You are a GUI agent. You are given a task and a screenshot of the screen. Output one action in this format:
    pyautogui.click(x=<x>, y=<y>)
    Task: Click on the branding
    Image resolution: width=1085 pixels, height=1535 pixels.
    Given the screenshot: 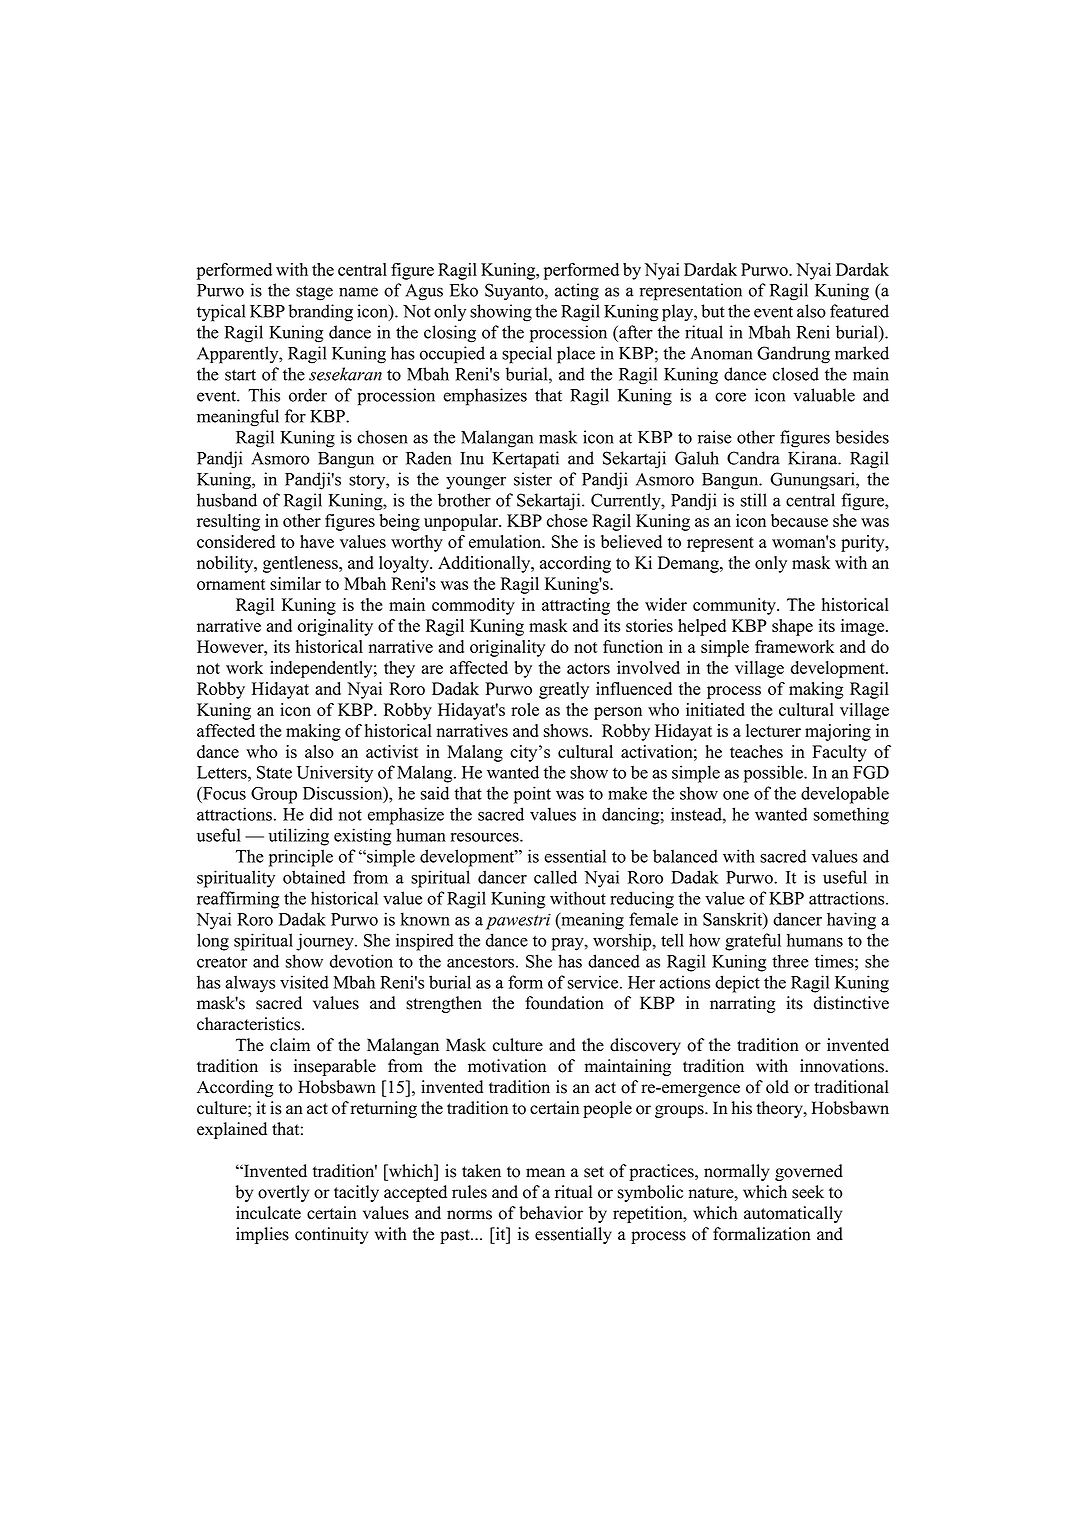 What is the action you would take?
    pyautogui.click(x=321, y=313)
